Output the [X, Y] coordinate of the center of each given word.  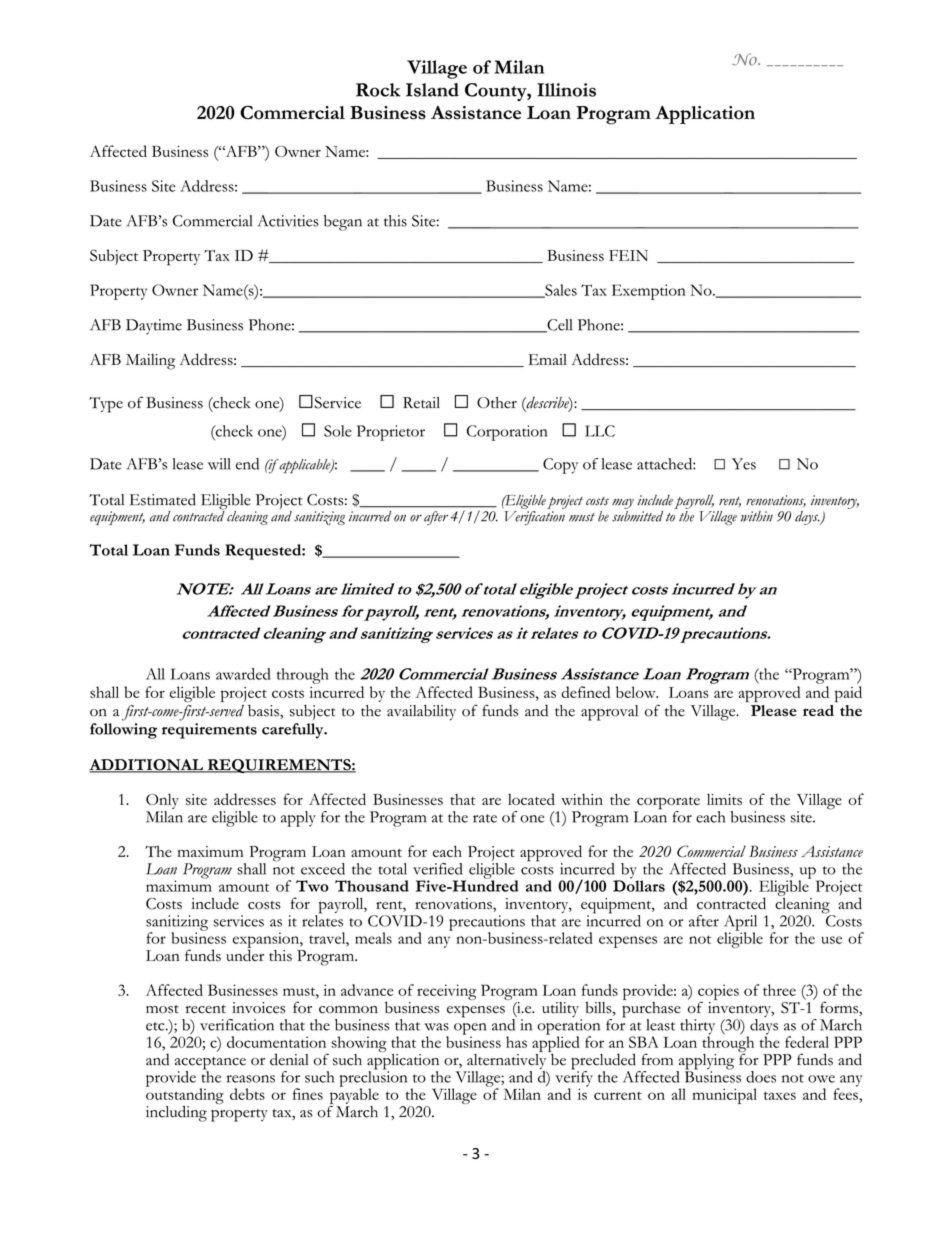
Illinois [566, 90]
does [761, 1077]
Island [432, 90]
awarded [243, 674]
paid [848, 694]
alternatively [507, 1061]
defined [585, 692]
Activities [288, 221]
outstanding [185, 1095]
